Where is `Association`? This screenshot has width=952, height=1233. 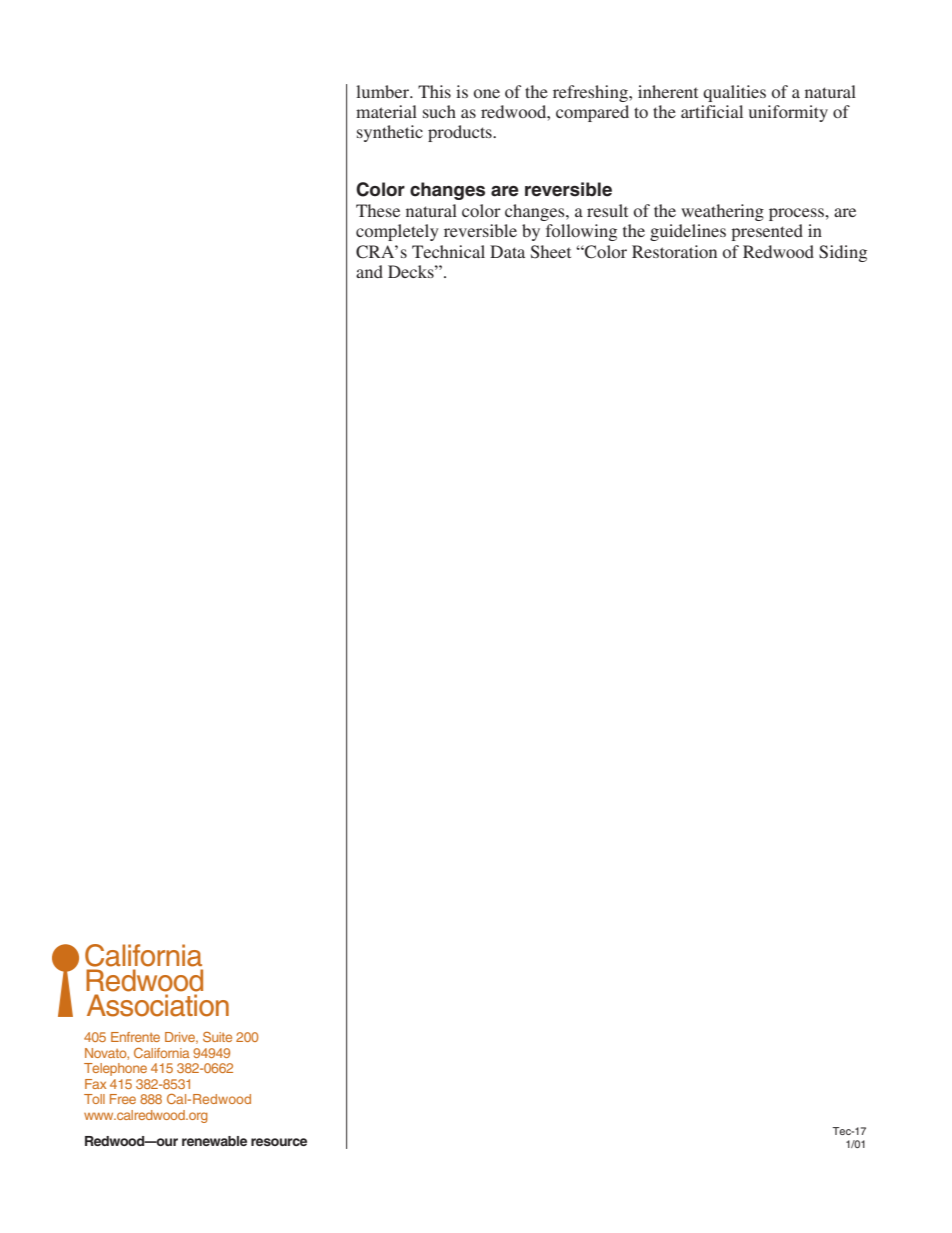 Association is located at coordinates (158, 1005).
